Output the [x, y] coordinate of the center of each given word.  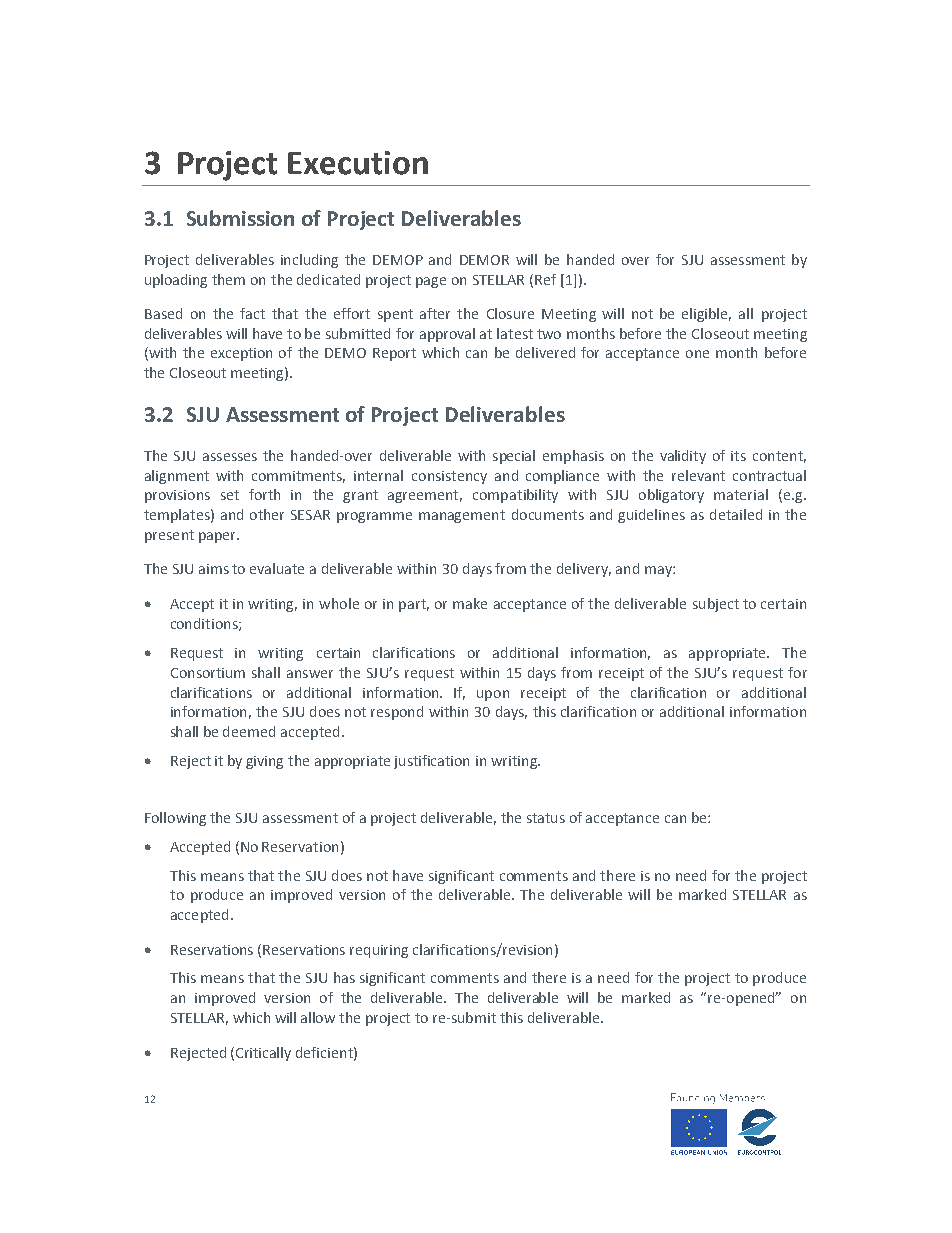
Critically [263, 1054]
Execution [358, 163]
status [546, 818]
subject [716, 605]
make [470, 603]
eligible [706, 315]
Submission [240, 218]
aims [214, 569]
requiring [379, 951]
